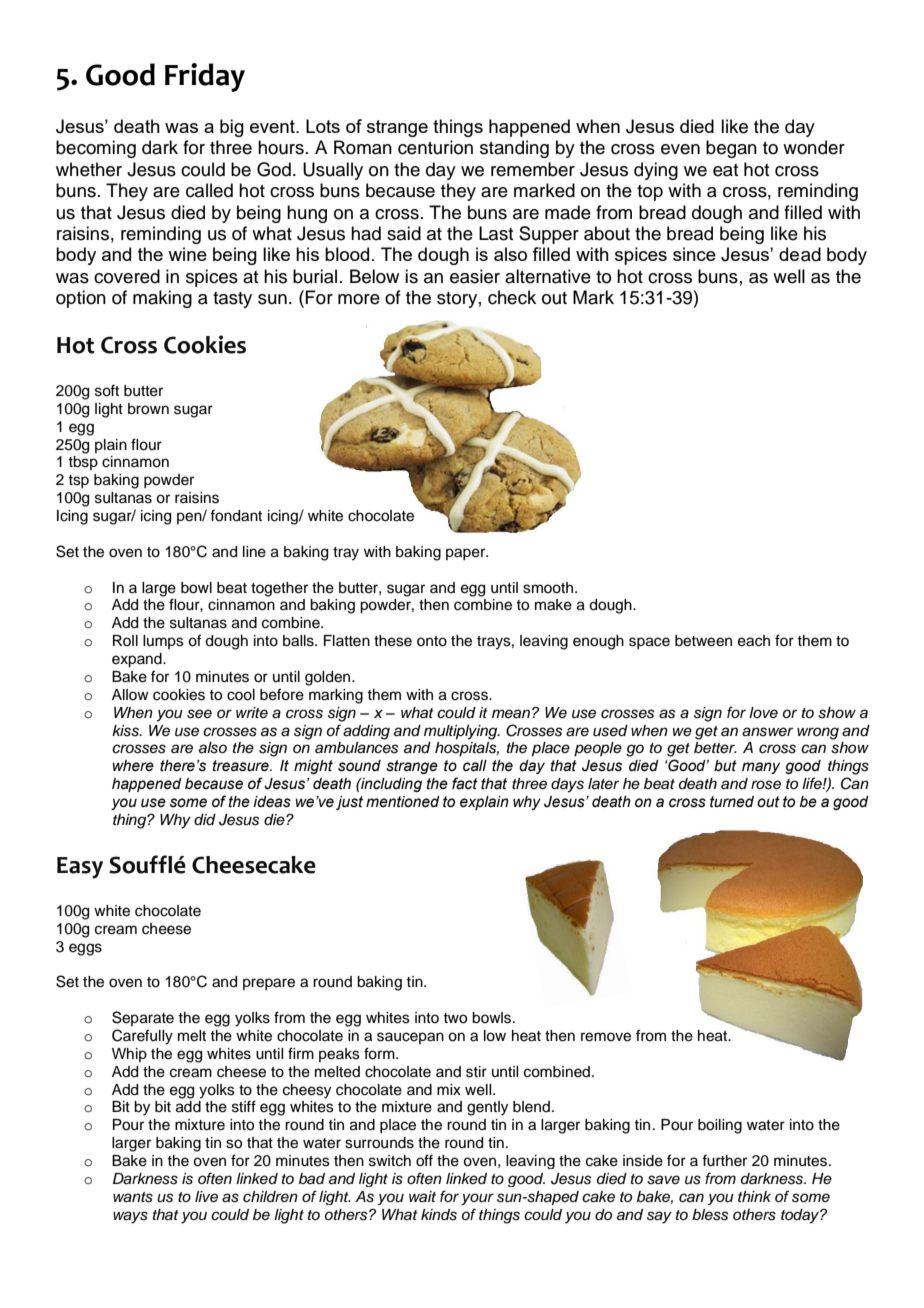 This screenshot has height=1308, width=924. I want to click on wait, so click(422, 1196).
